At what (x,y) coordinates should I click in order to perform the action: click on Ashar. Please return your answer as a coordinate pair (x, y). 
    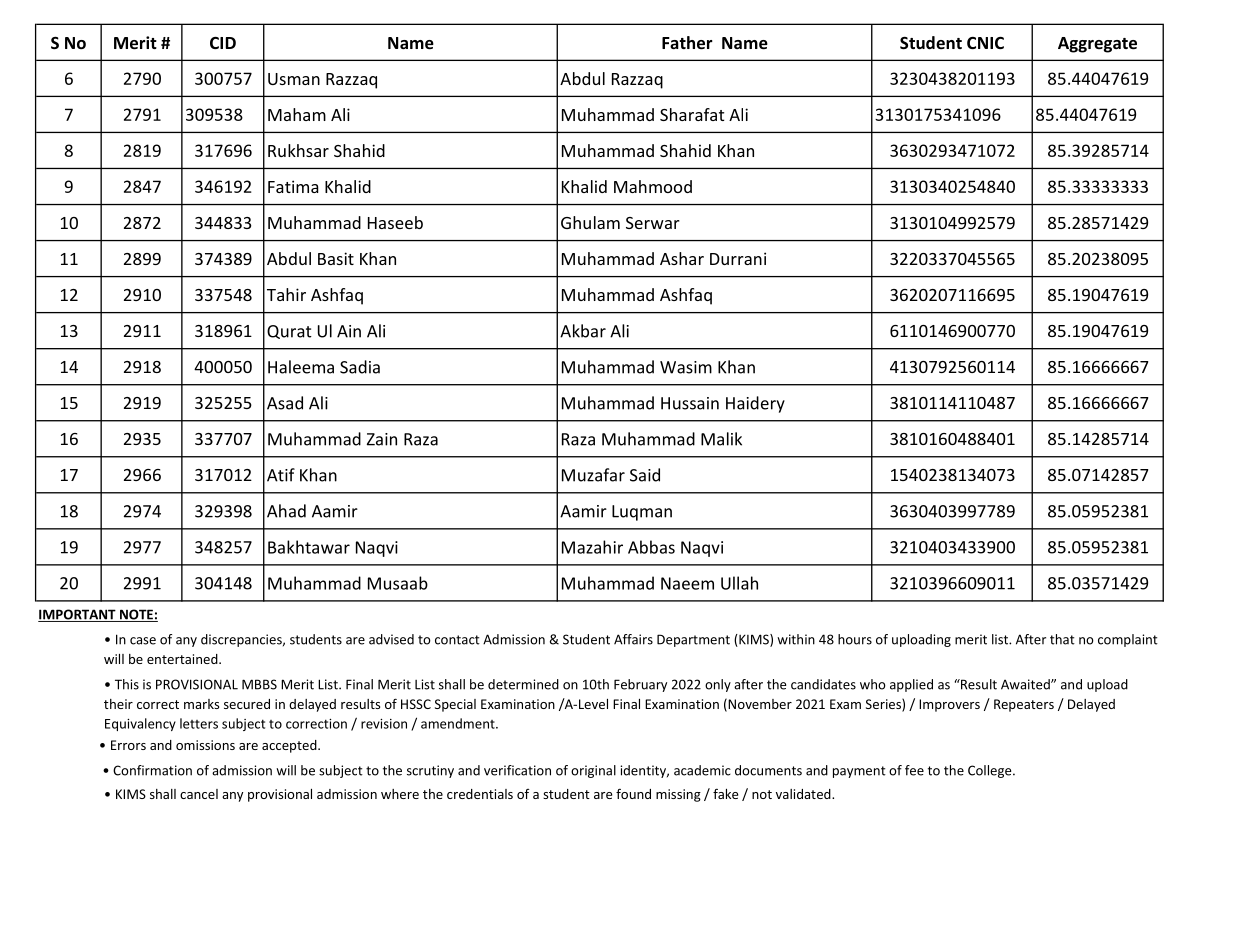
    Looking at the image, I should click on (682, 258).
